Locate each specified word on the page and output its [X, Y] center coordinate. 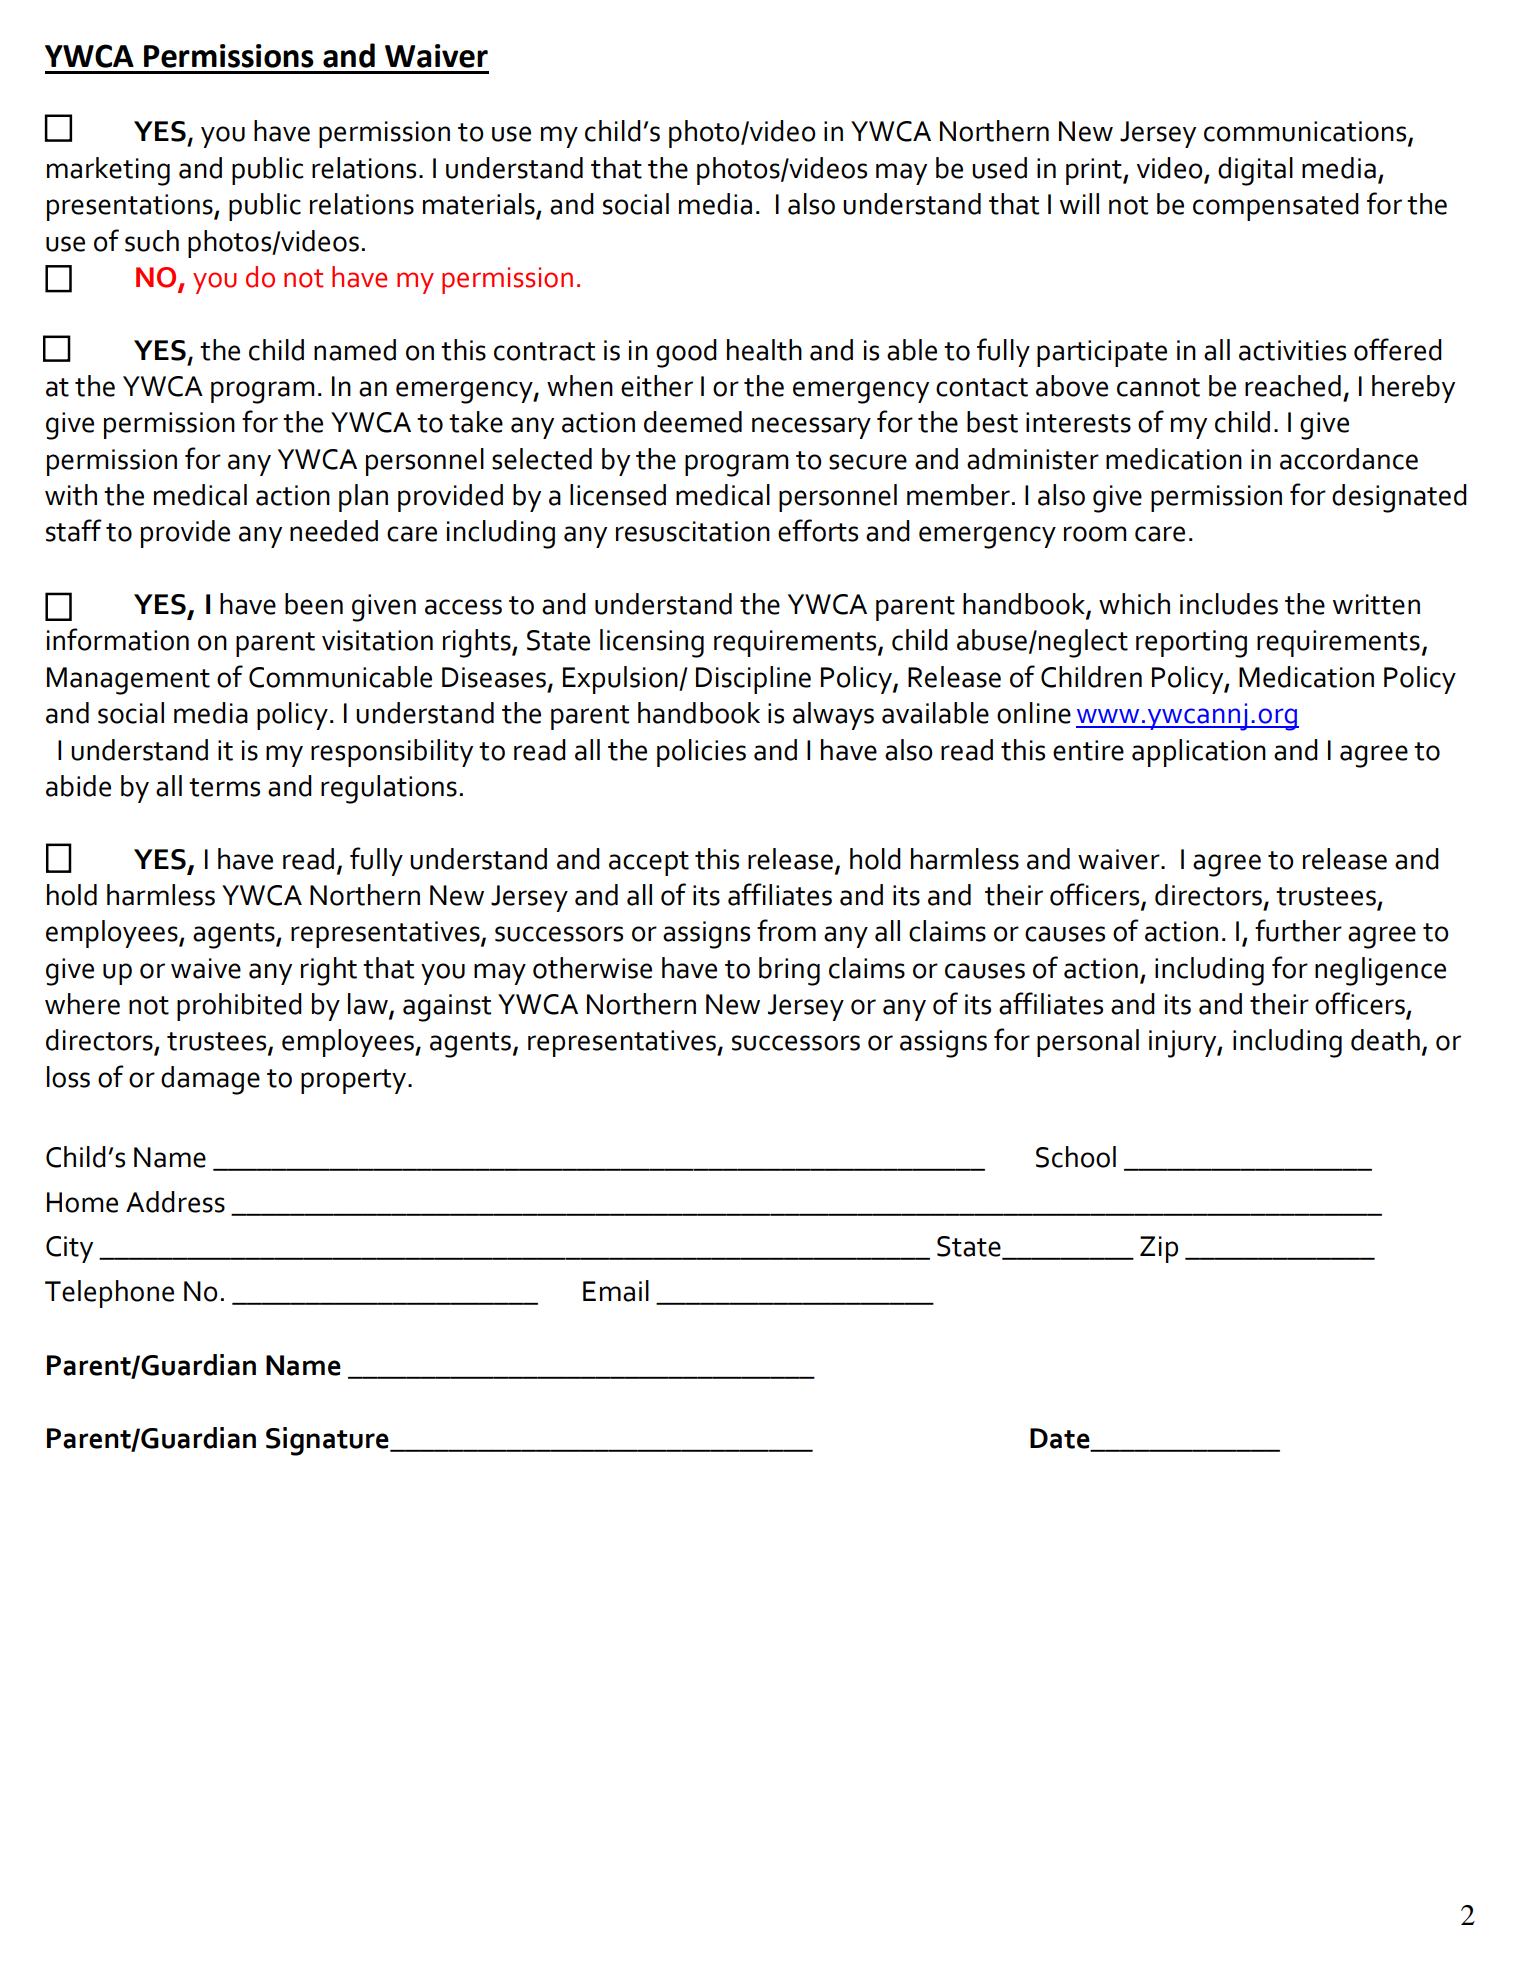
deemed [693, 422]
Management [128, 681]
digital [1255, 171]
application [1199, 753]
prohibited [239, 1007]
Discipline [753, 680]
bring [789, 971]
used [999, 168]
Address [175, 1202]
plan [363, 498]
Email [616, 1291]
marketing [108, 171]
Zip [1159, 1249]
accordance [1349, 459]
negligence [1380, 971]
